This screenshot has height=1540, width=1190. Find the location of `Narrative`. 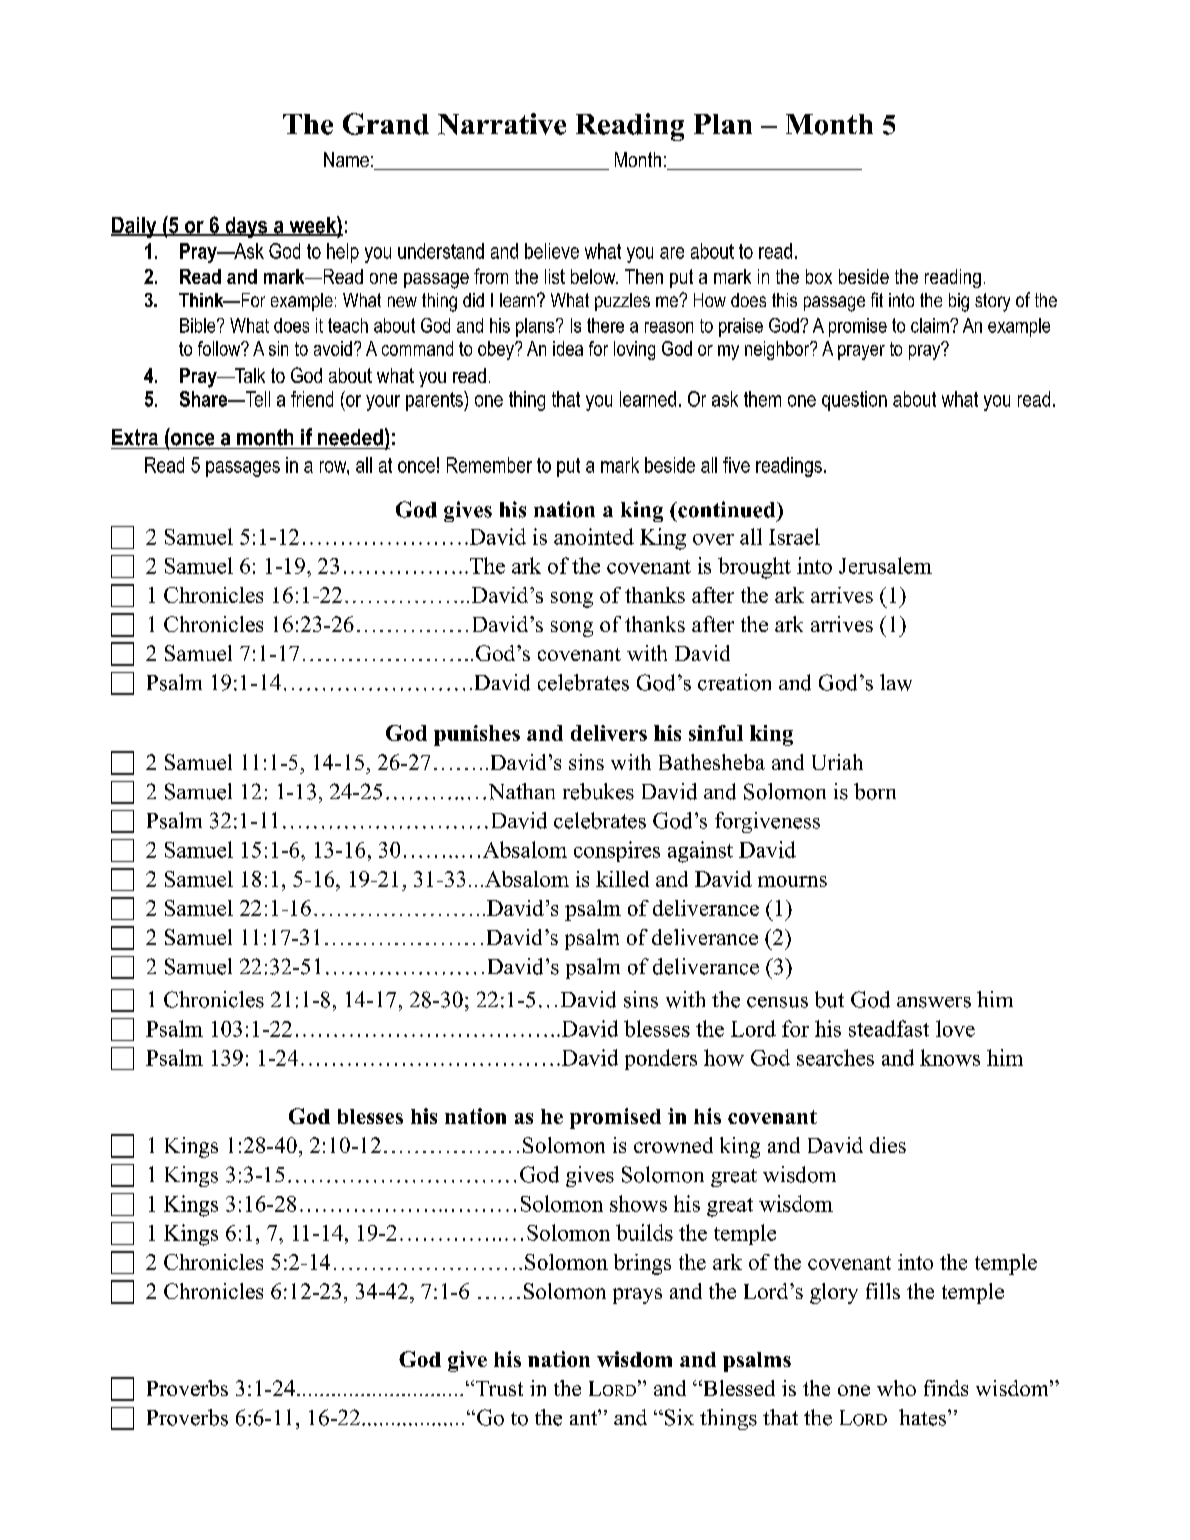

Narrative is located at coordinates (502, 124).
